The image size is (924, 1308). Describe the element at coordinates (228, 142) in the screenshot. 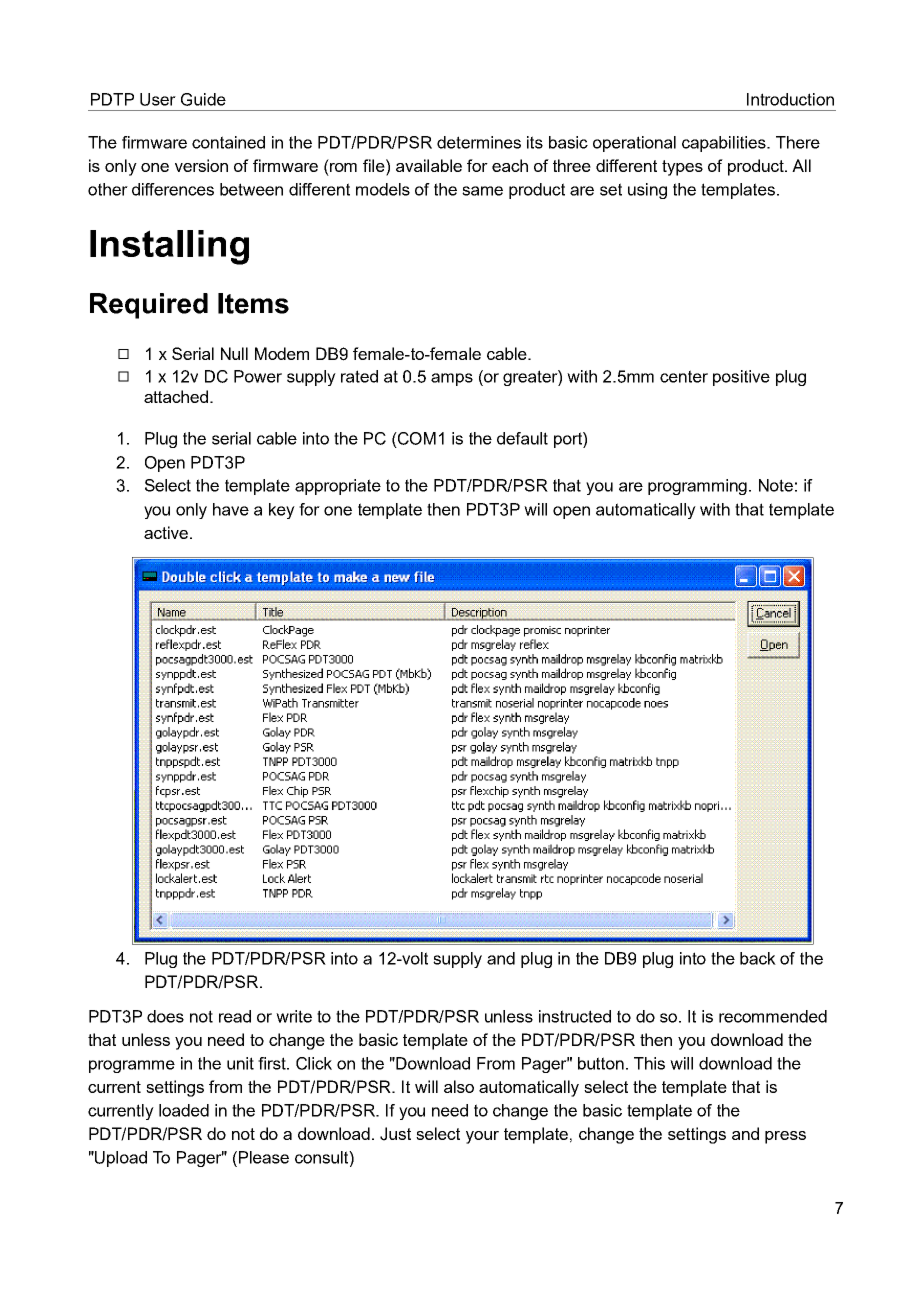

I see `contained` at that location.
